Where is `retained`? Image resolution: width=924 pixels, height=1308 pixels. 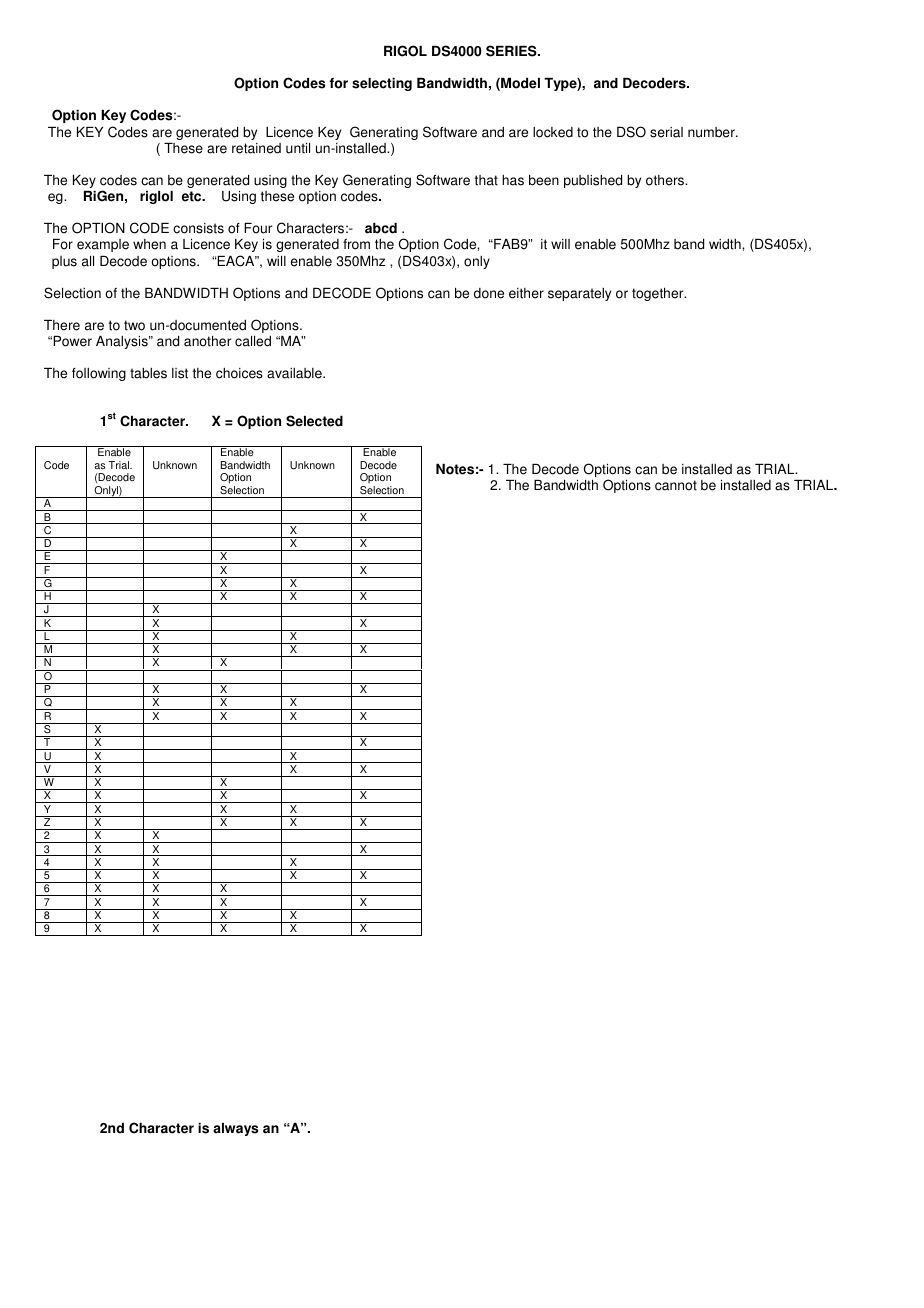 retained is located at coordinates (256, 148).
